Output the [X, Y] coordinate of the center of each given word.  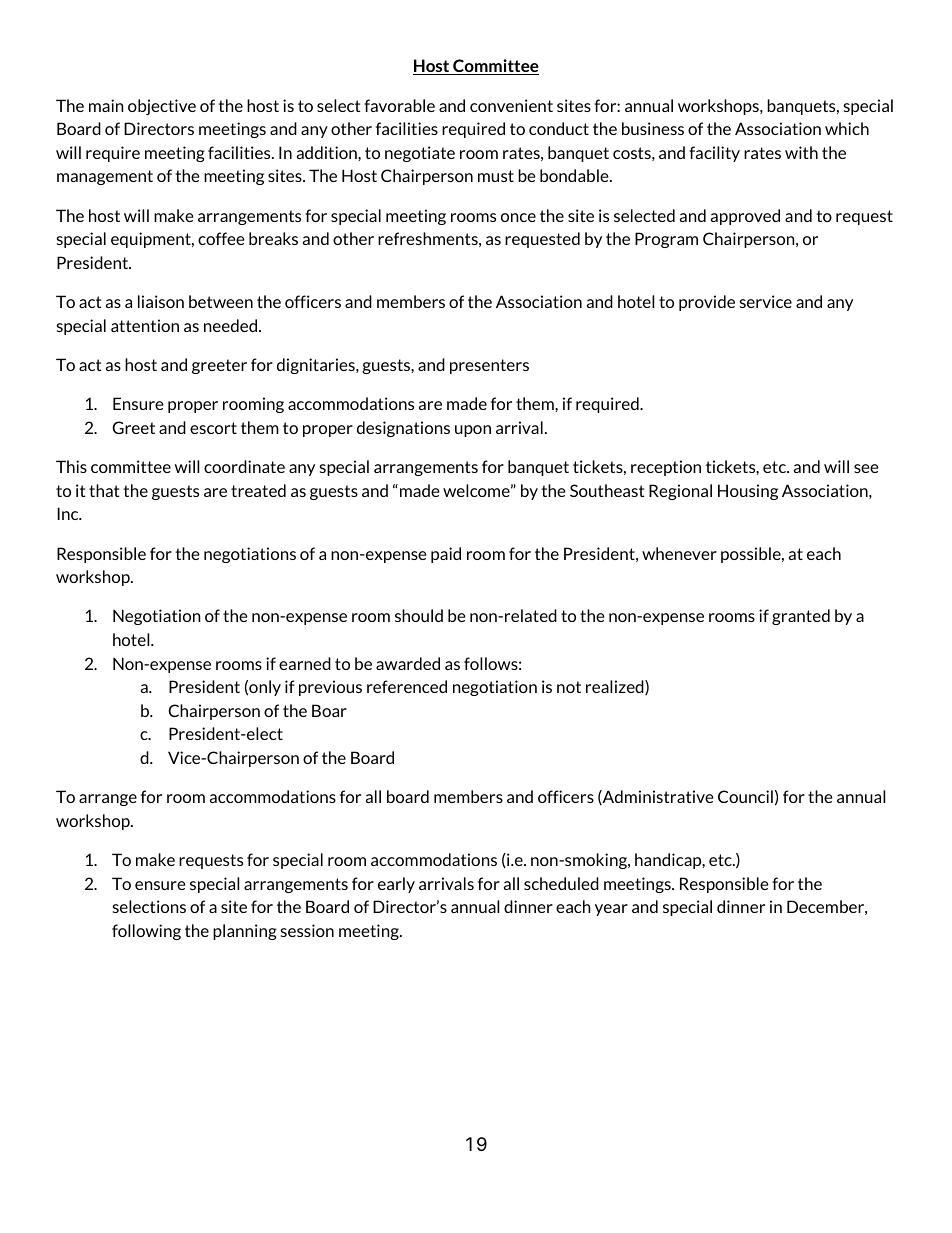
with [801, 152]
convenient [511, 105]
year [611, 910]
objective [162, 107]
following [146, 932]
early [396, 885]
